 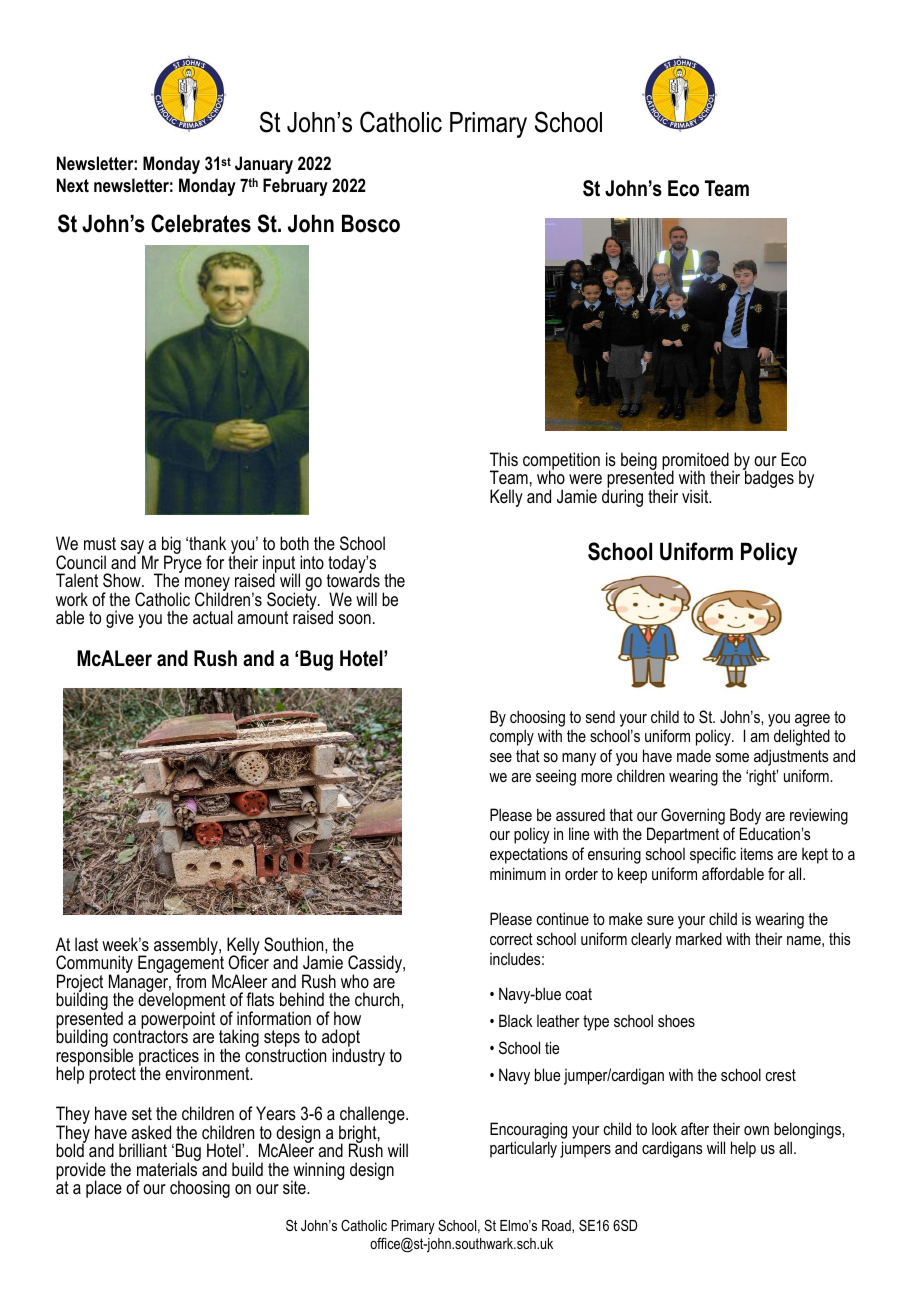 What do you see at coordinates (181, 965) in the document?
I see `Engagement` at bounding box center [181, 965].
